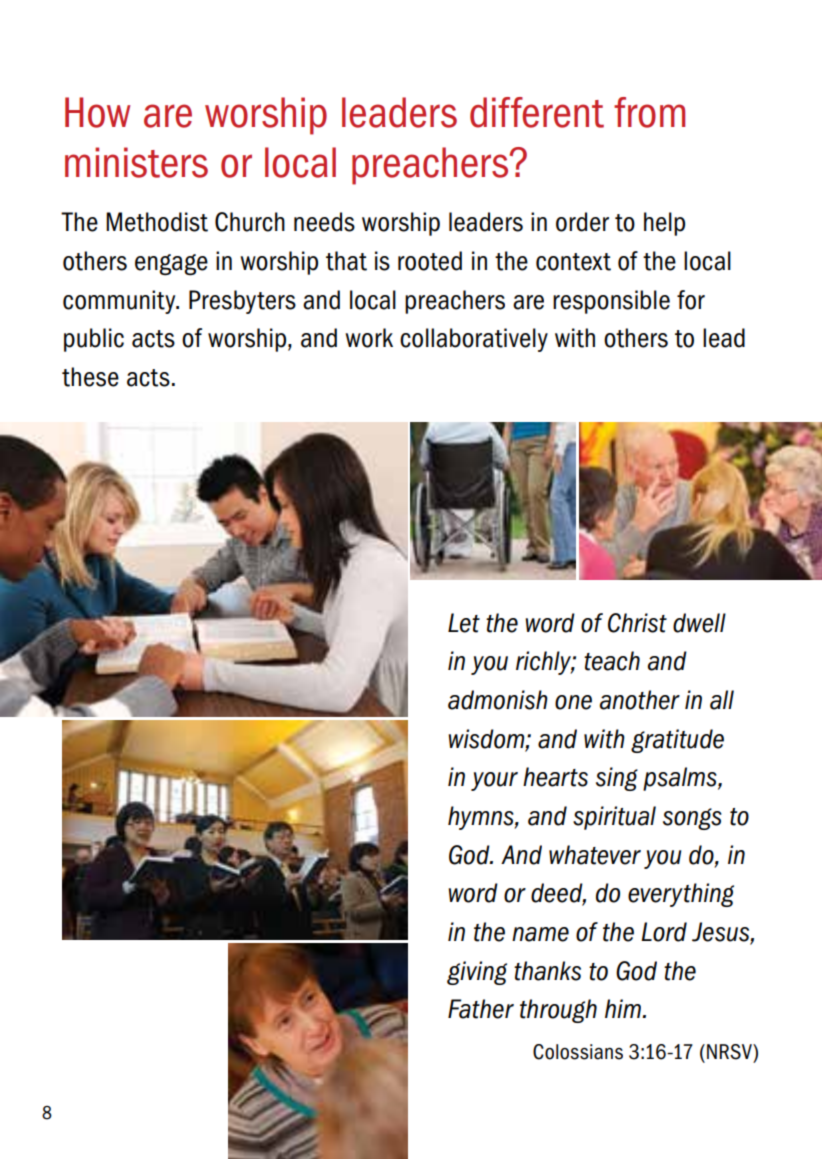  Describe the element at coordinates (649, 112) in the page. I see `from` at that location.
